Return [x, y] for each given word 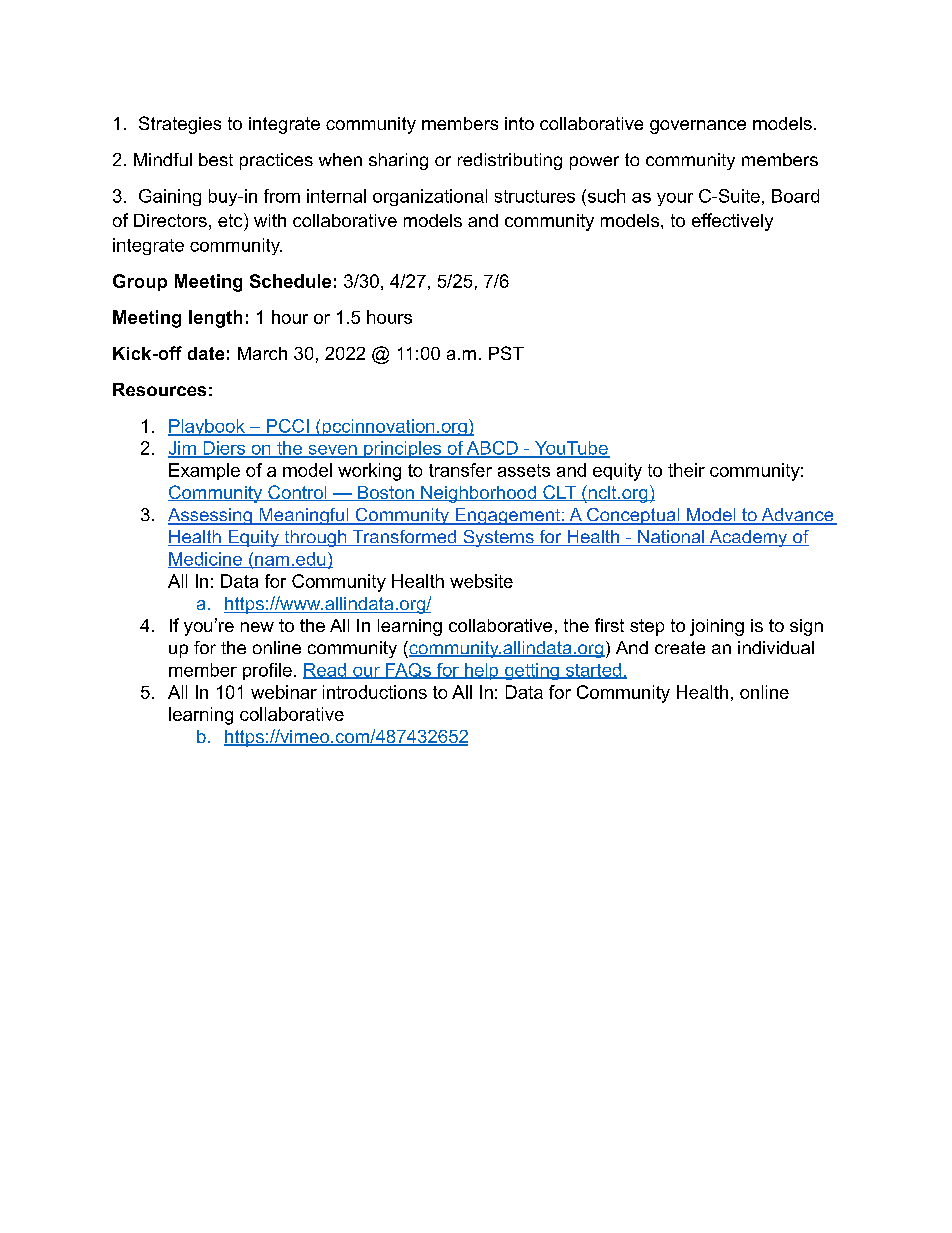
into [519, 123]
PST [506, 353]
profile [267, 671]
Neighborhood [478, 494]
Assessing [211, 516]
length [215, 319]
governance [698, 127]
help [481, 671]
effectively [732, 222]
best [216, 159]
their [686, 470]
